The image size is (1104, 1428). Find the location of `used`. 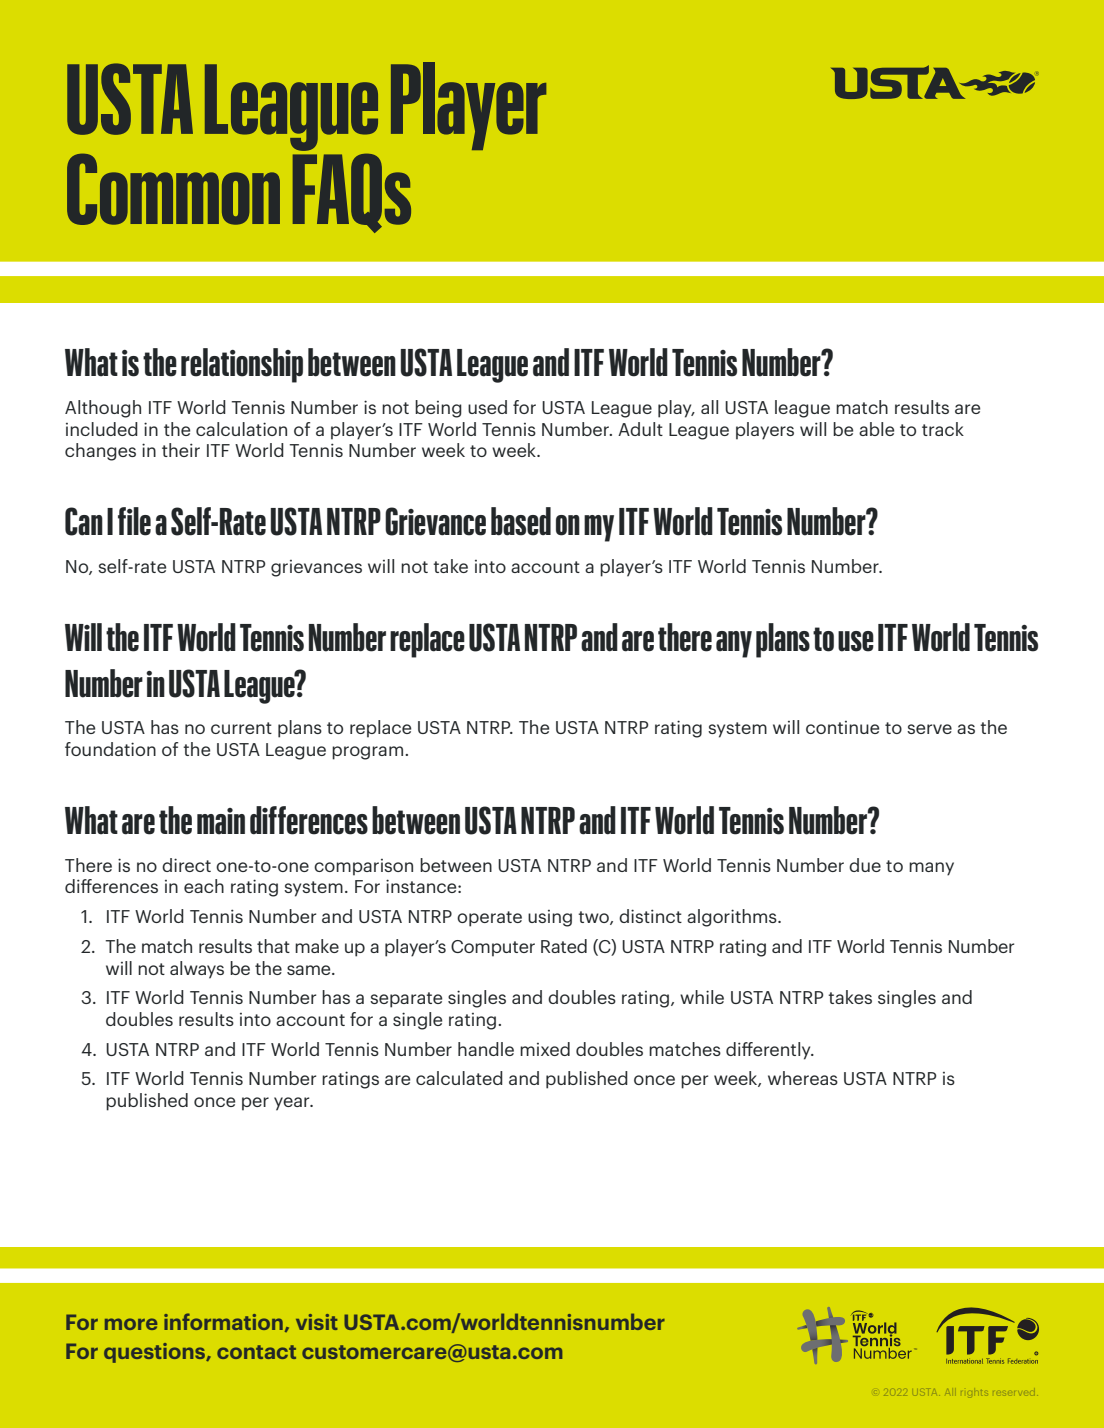

used is located at coordinates (487, 407).
